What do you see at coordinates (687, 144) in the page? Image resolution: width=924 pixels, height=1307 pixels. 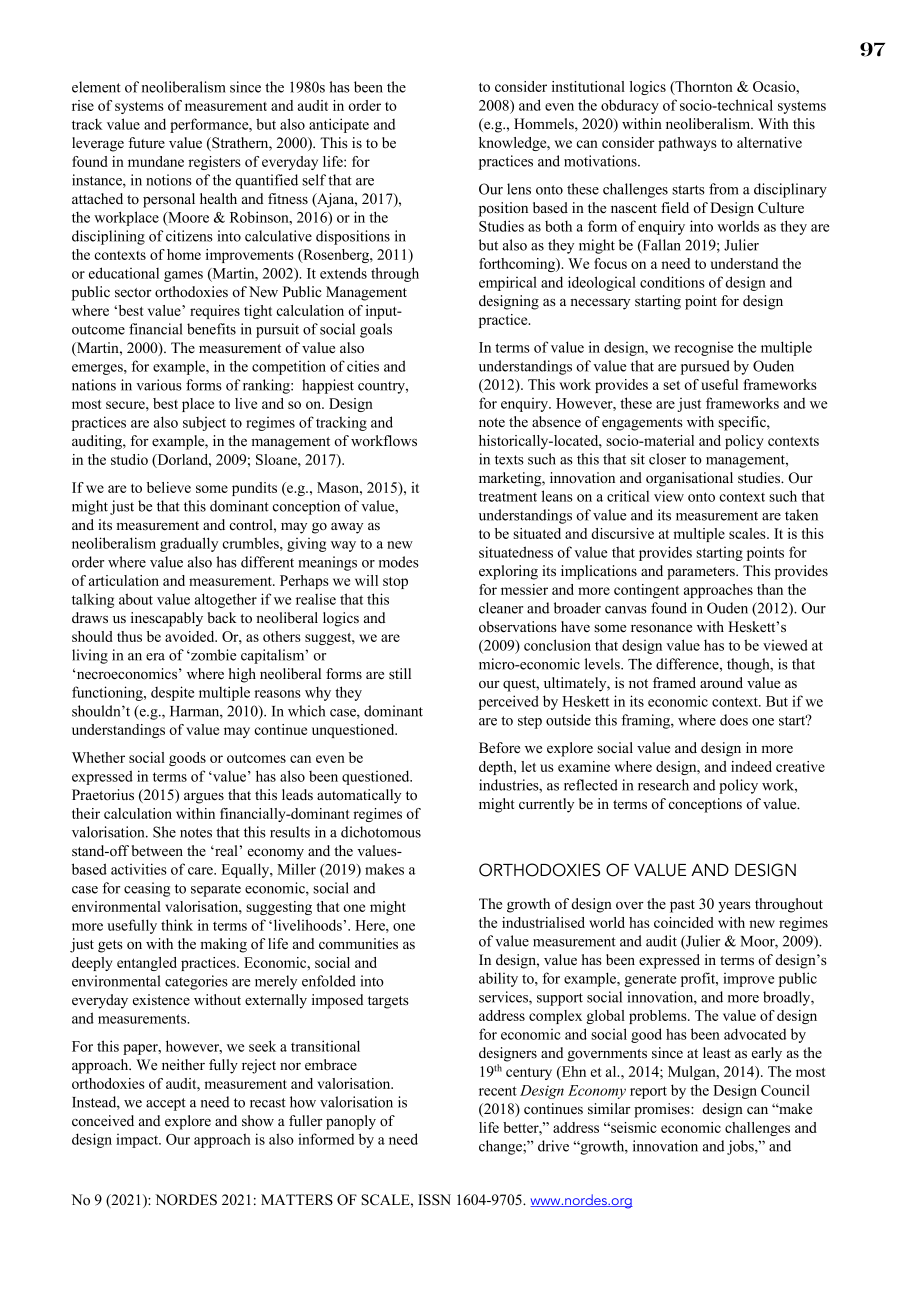 I see `pathways` at bounding box center [687, 144].
